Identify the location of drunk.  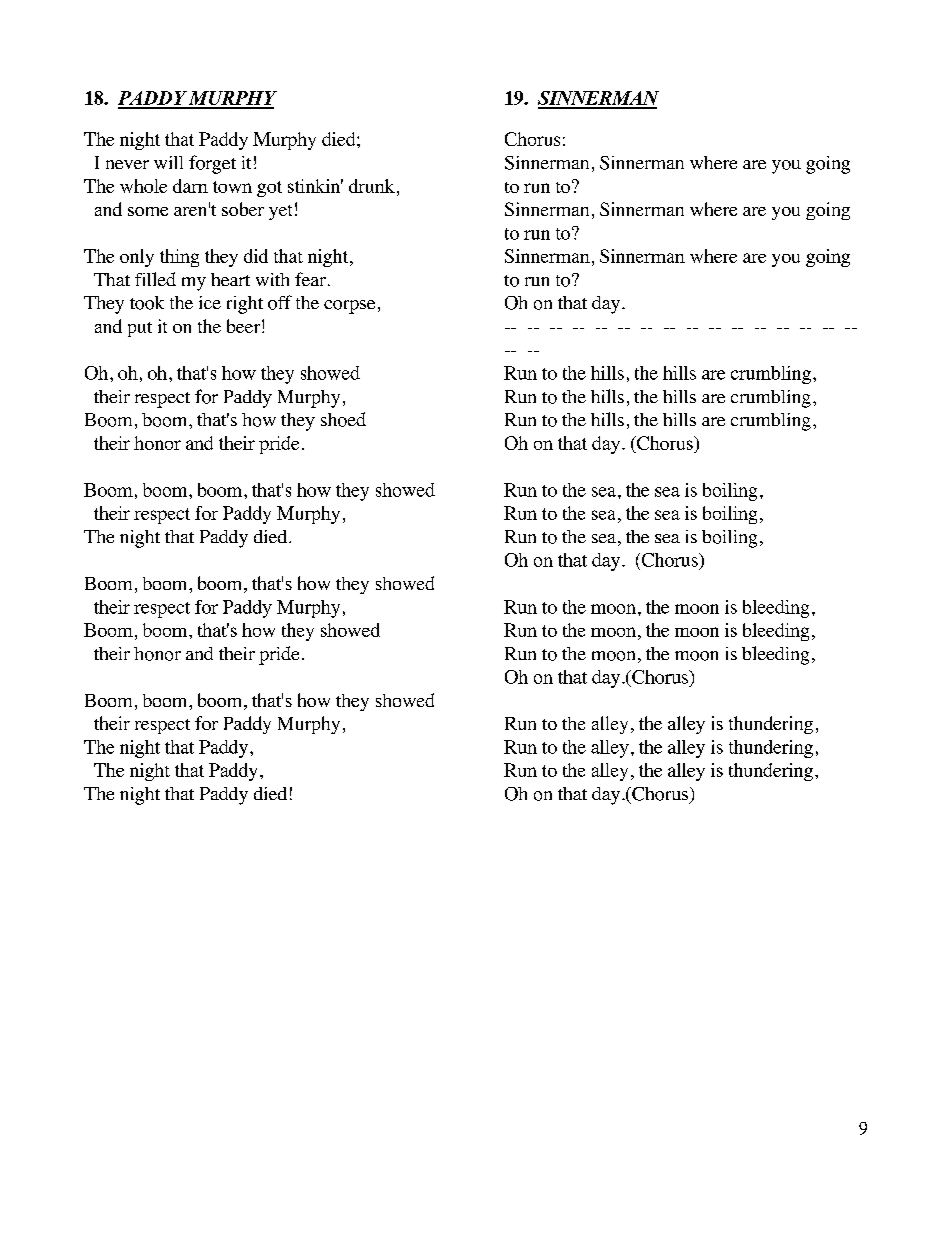
(372, 186).
